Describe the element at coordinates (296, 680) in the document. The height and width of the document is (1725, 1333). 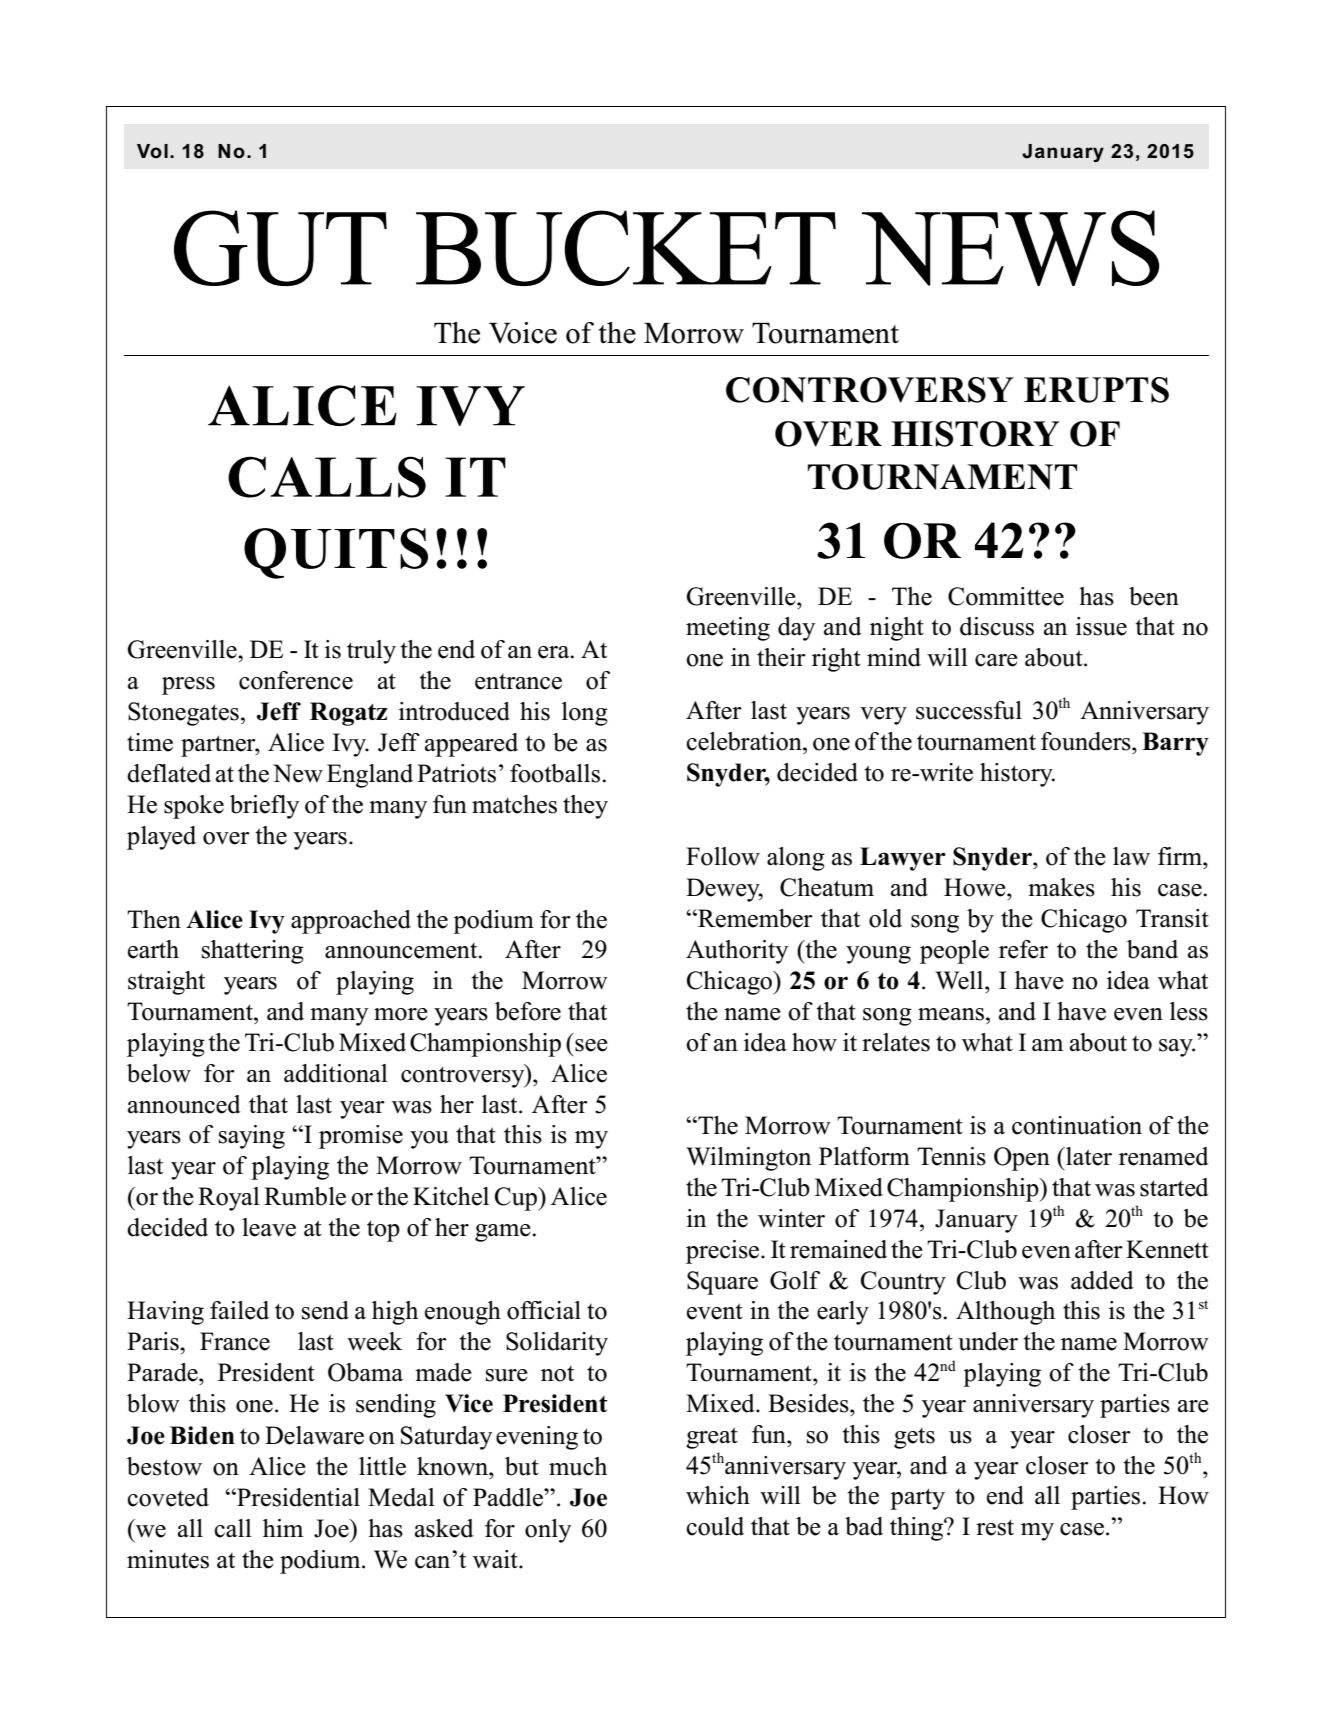
I see `conference` at that location.
